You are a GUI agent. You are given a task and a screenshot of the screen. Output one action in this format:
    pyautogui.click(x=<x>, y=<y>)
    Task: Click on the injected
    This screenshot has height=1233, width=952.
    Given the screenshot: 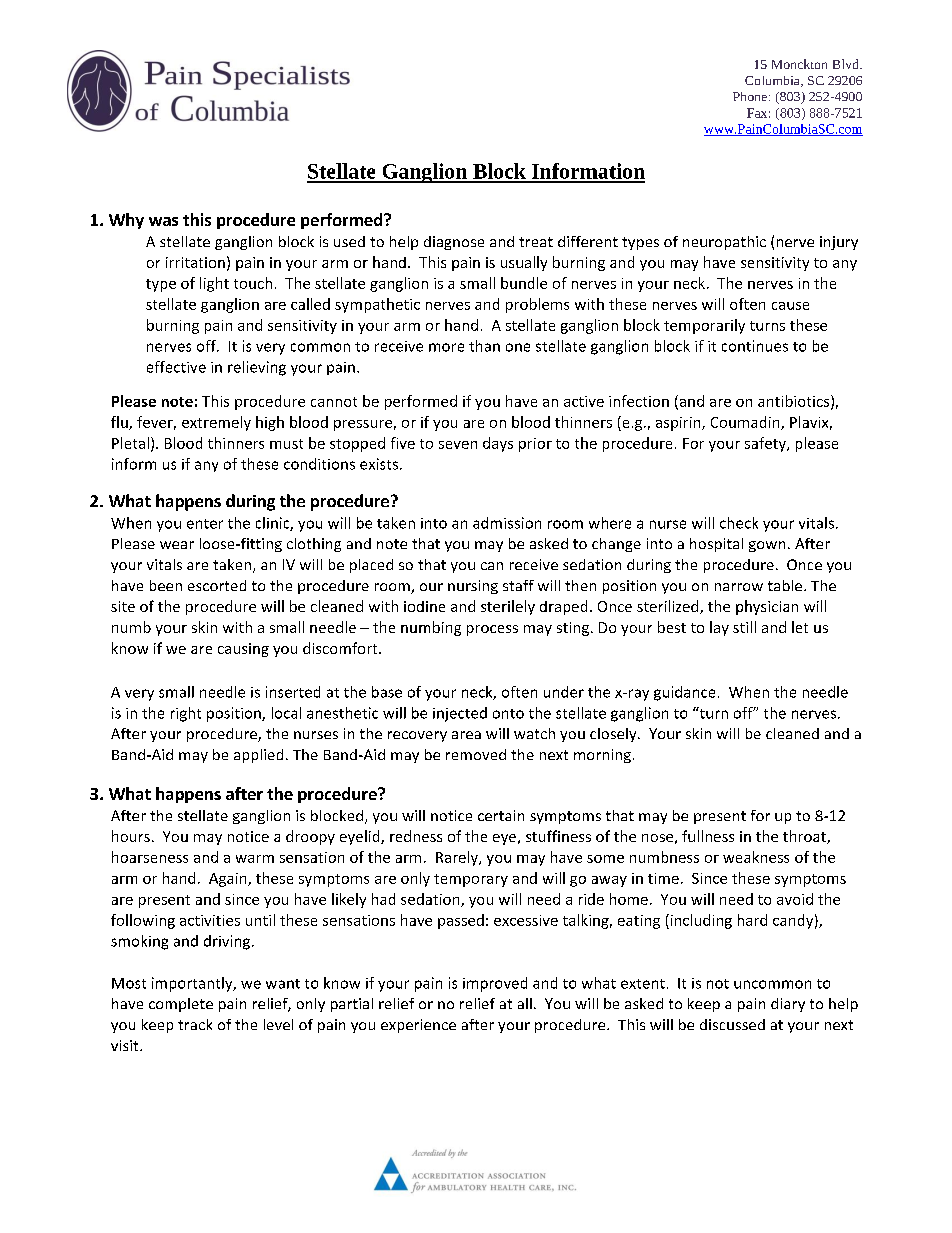 What is the action you would take?
    pyautogui.click(x=460, y=714)
